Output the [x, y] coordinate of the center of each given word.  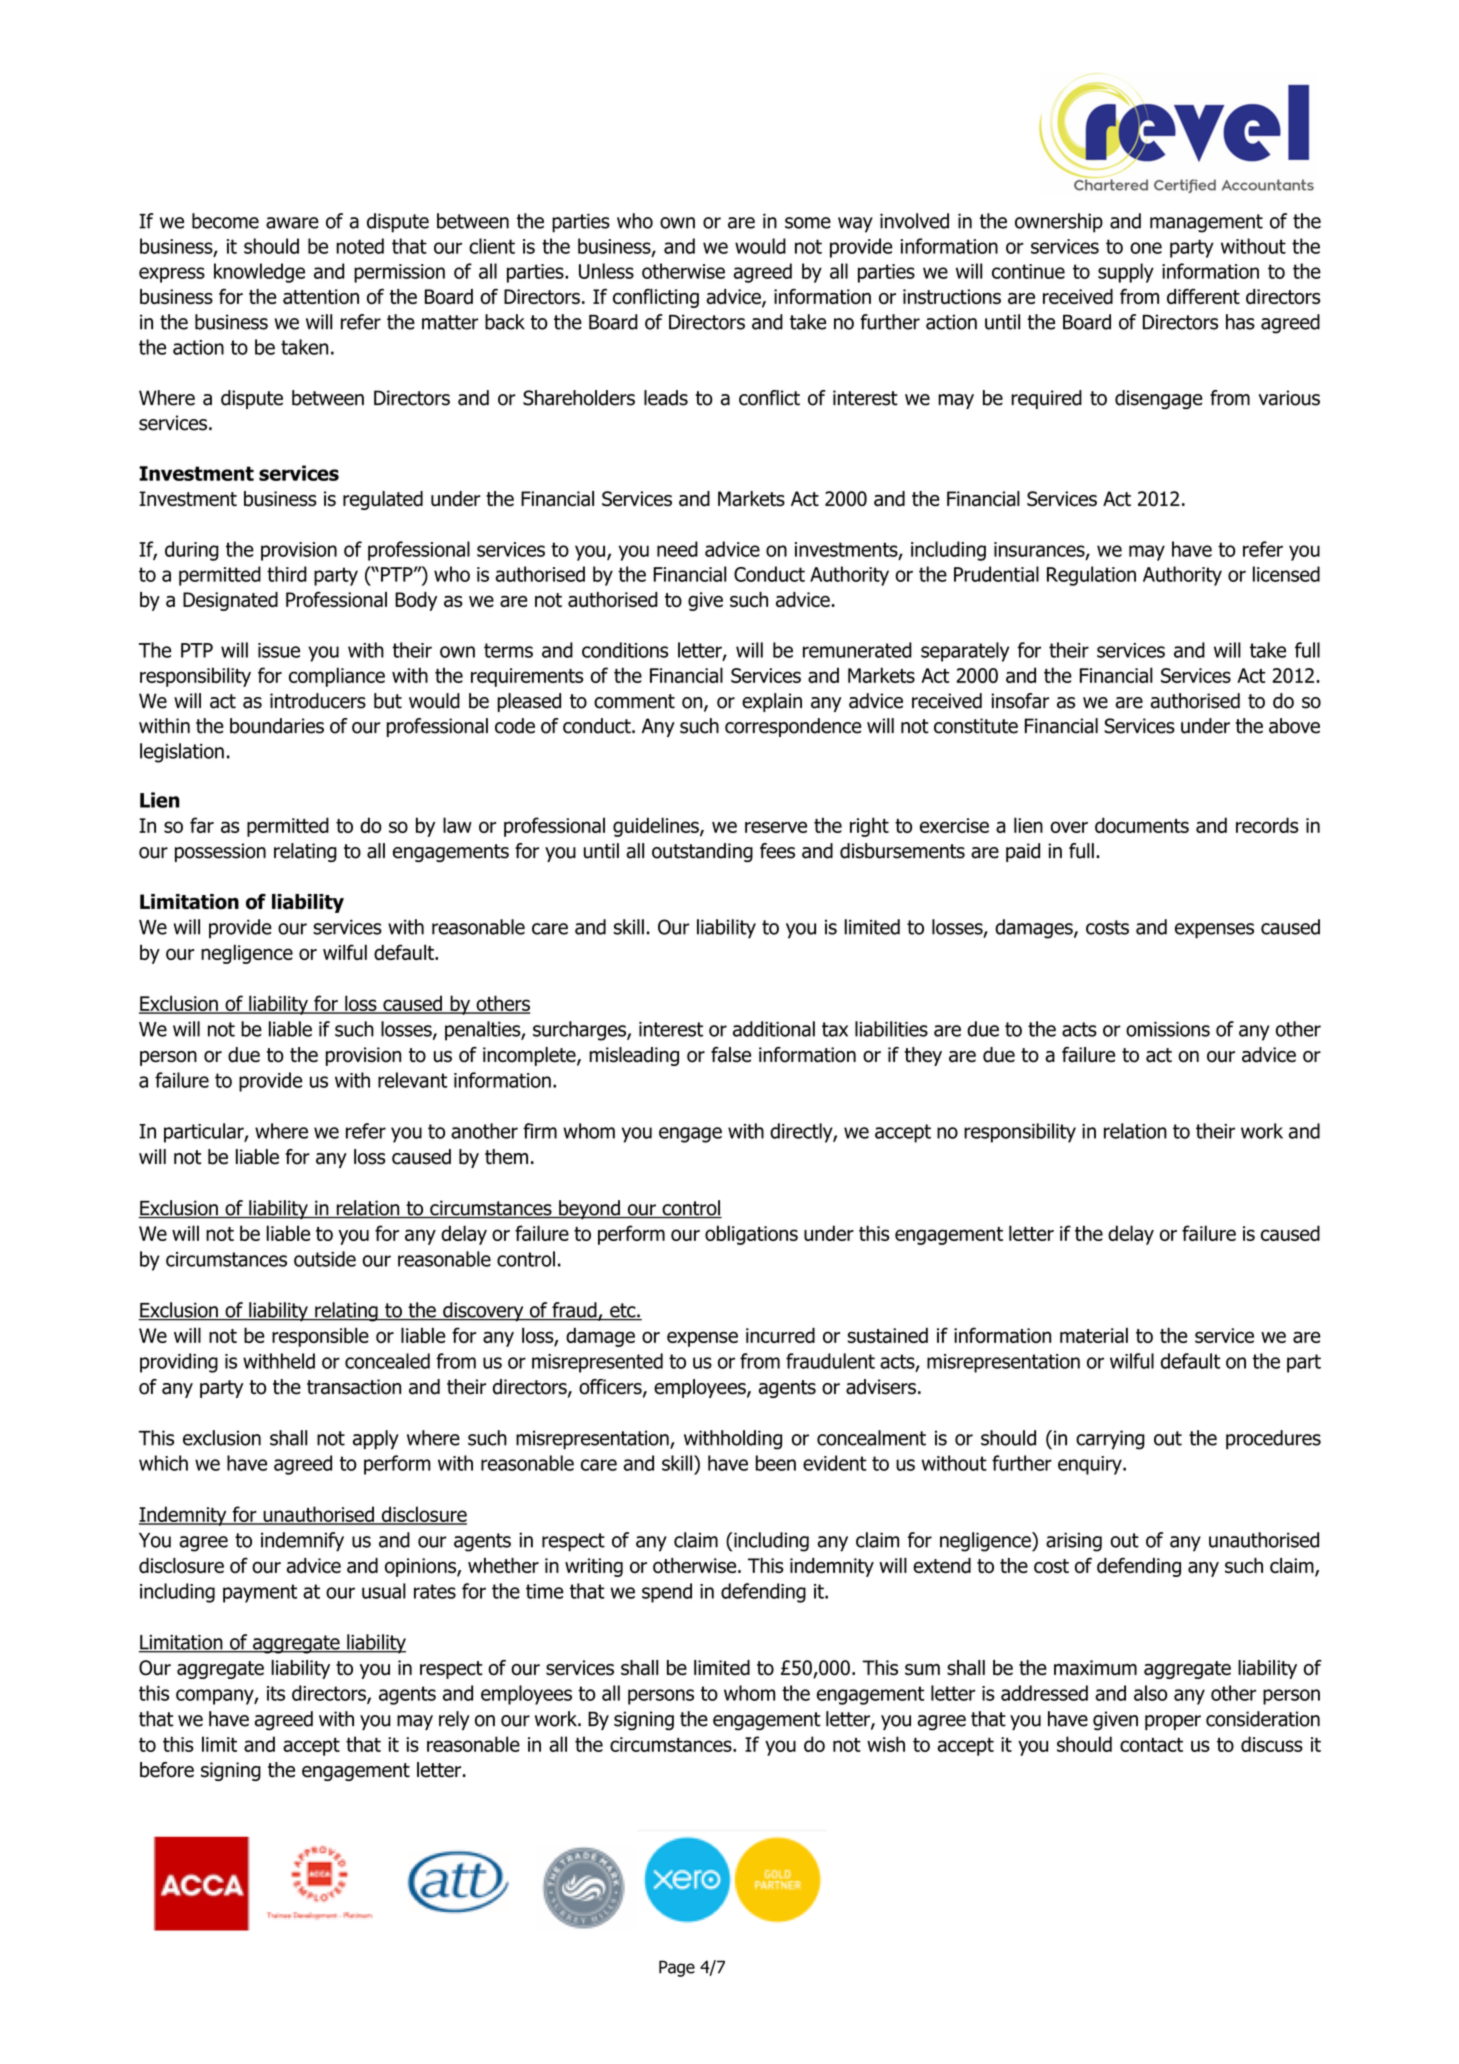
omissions [1168, 1029]
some [808, 223]
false [731, 1055]
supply [1126, 273]
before [167, 1770]
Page [677, 1968]
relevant [412, 1080]
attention [321, 296]
